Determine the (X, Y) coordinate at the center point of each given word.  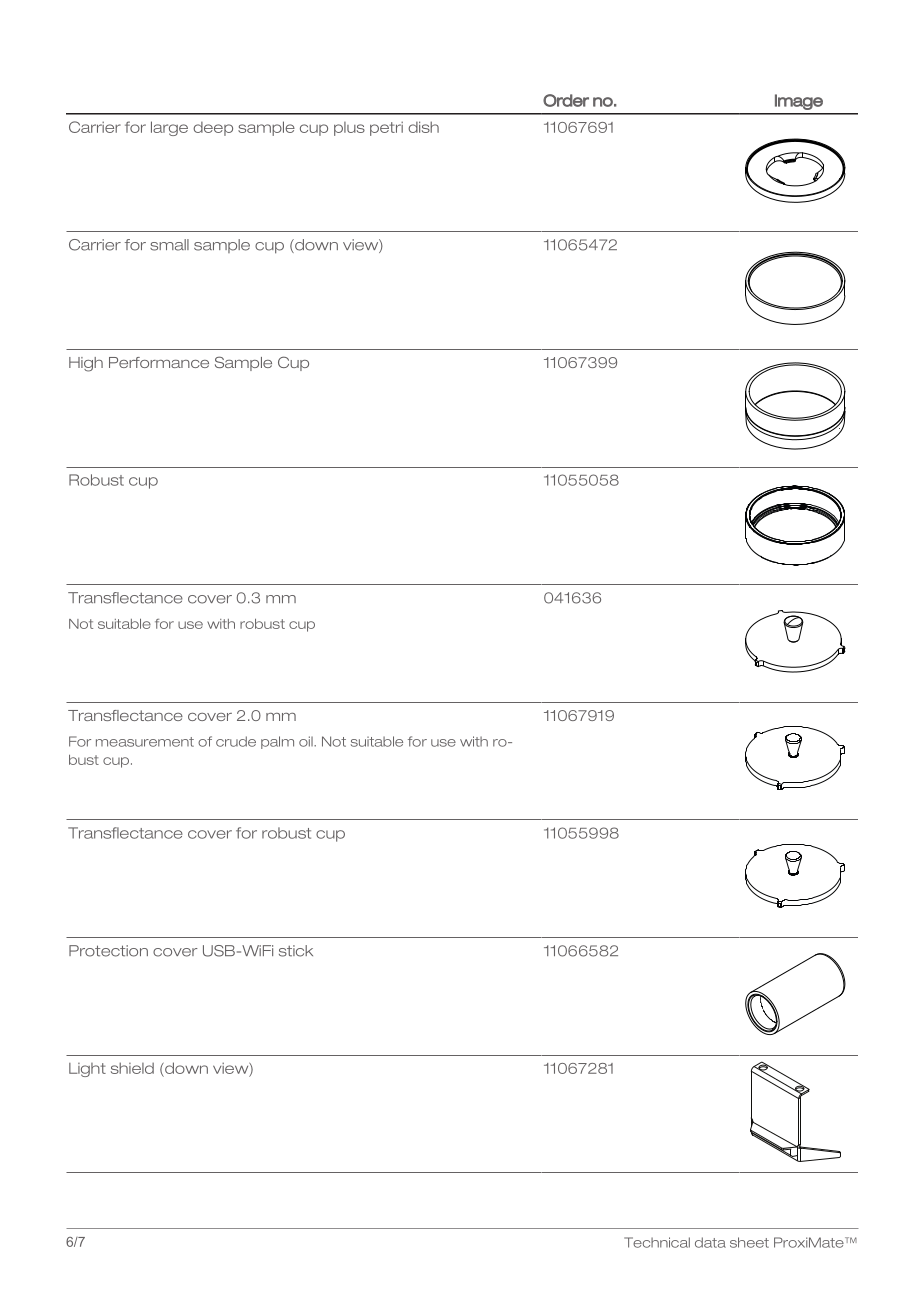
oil (307, 741)
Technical (657, 1242)
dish (423, 127)
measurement (145, 742)
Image (799, 102)
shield (132, 1068)
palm (277, 742)
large (169, 128)
